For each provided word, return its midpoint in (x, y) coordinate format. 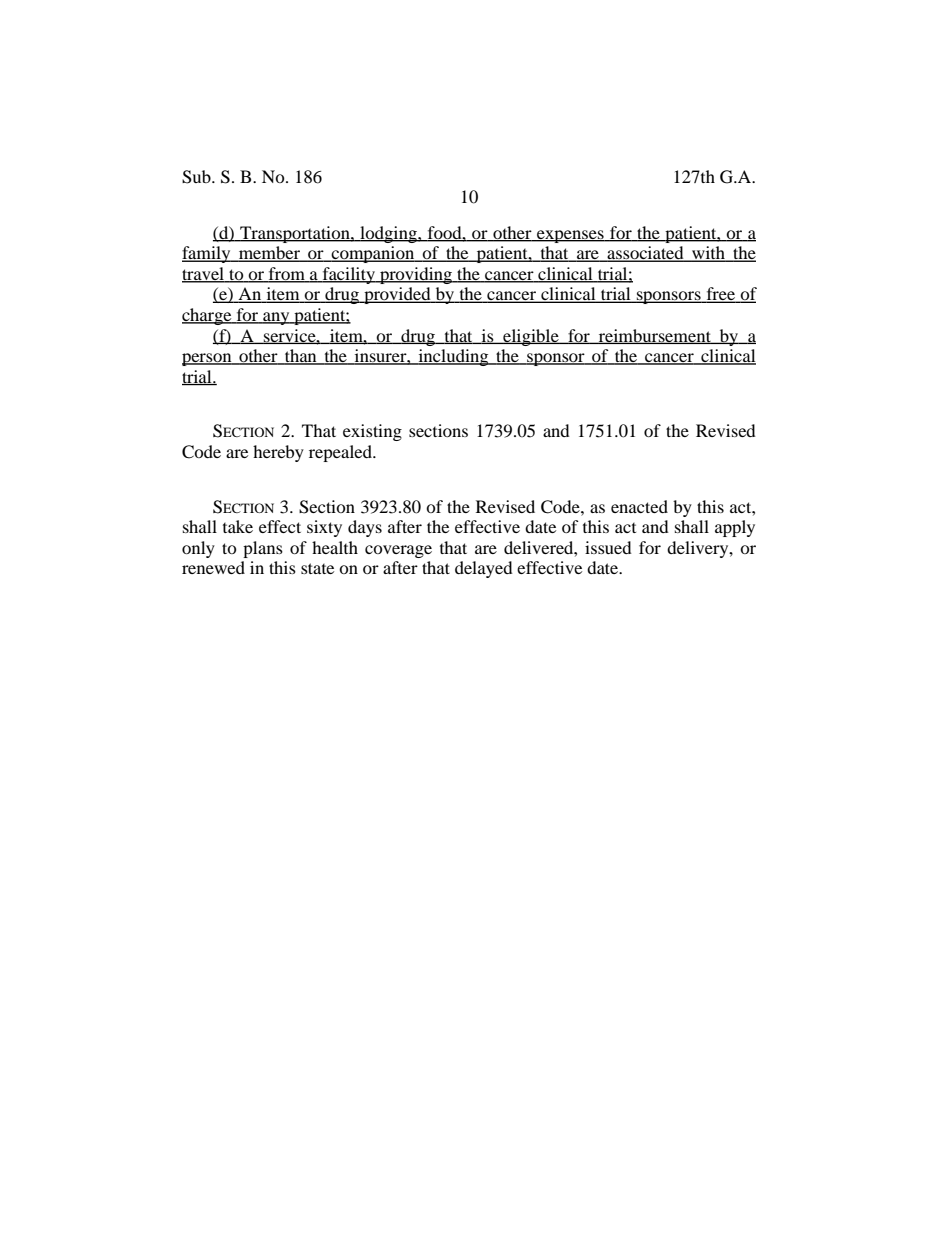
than (301, 357)
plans (263, 549)
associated (645, 254)
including (453, 357)
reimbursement (655, 336)
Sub (197, 177)
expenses (570, 236)
